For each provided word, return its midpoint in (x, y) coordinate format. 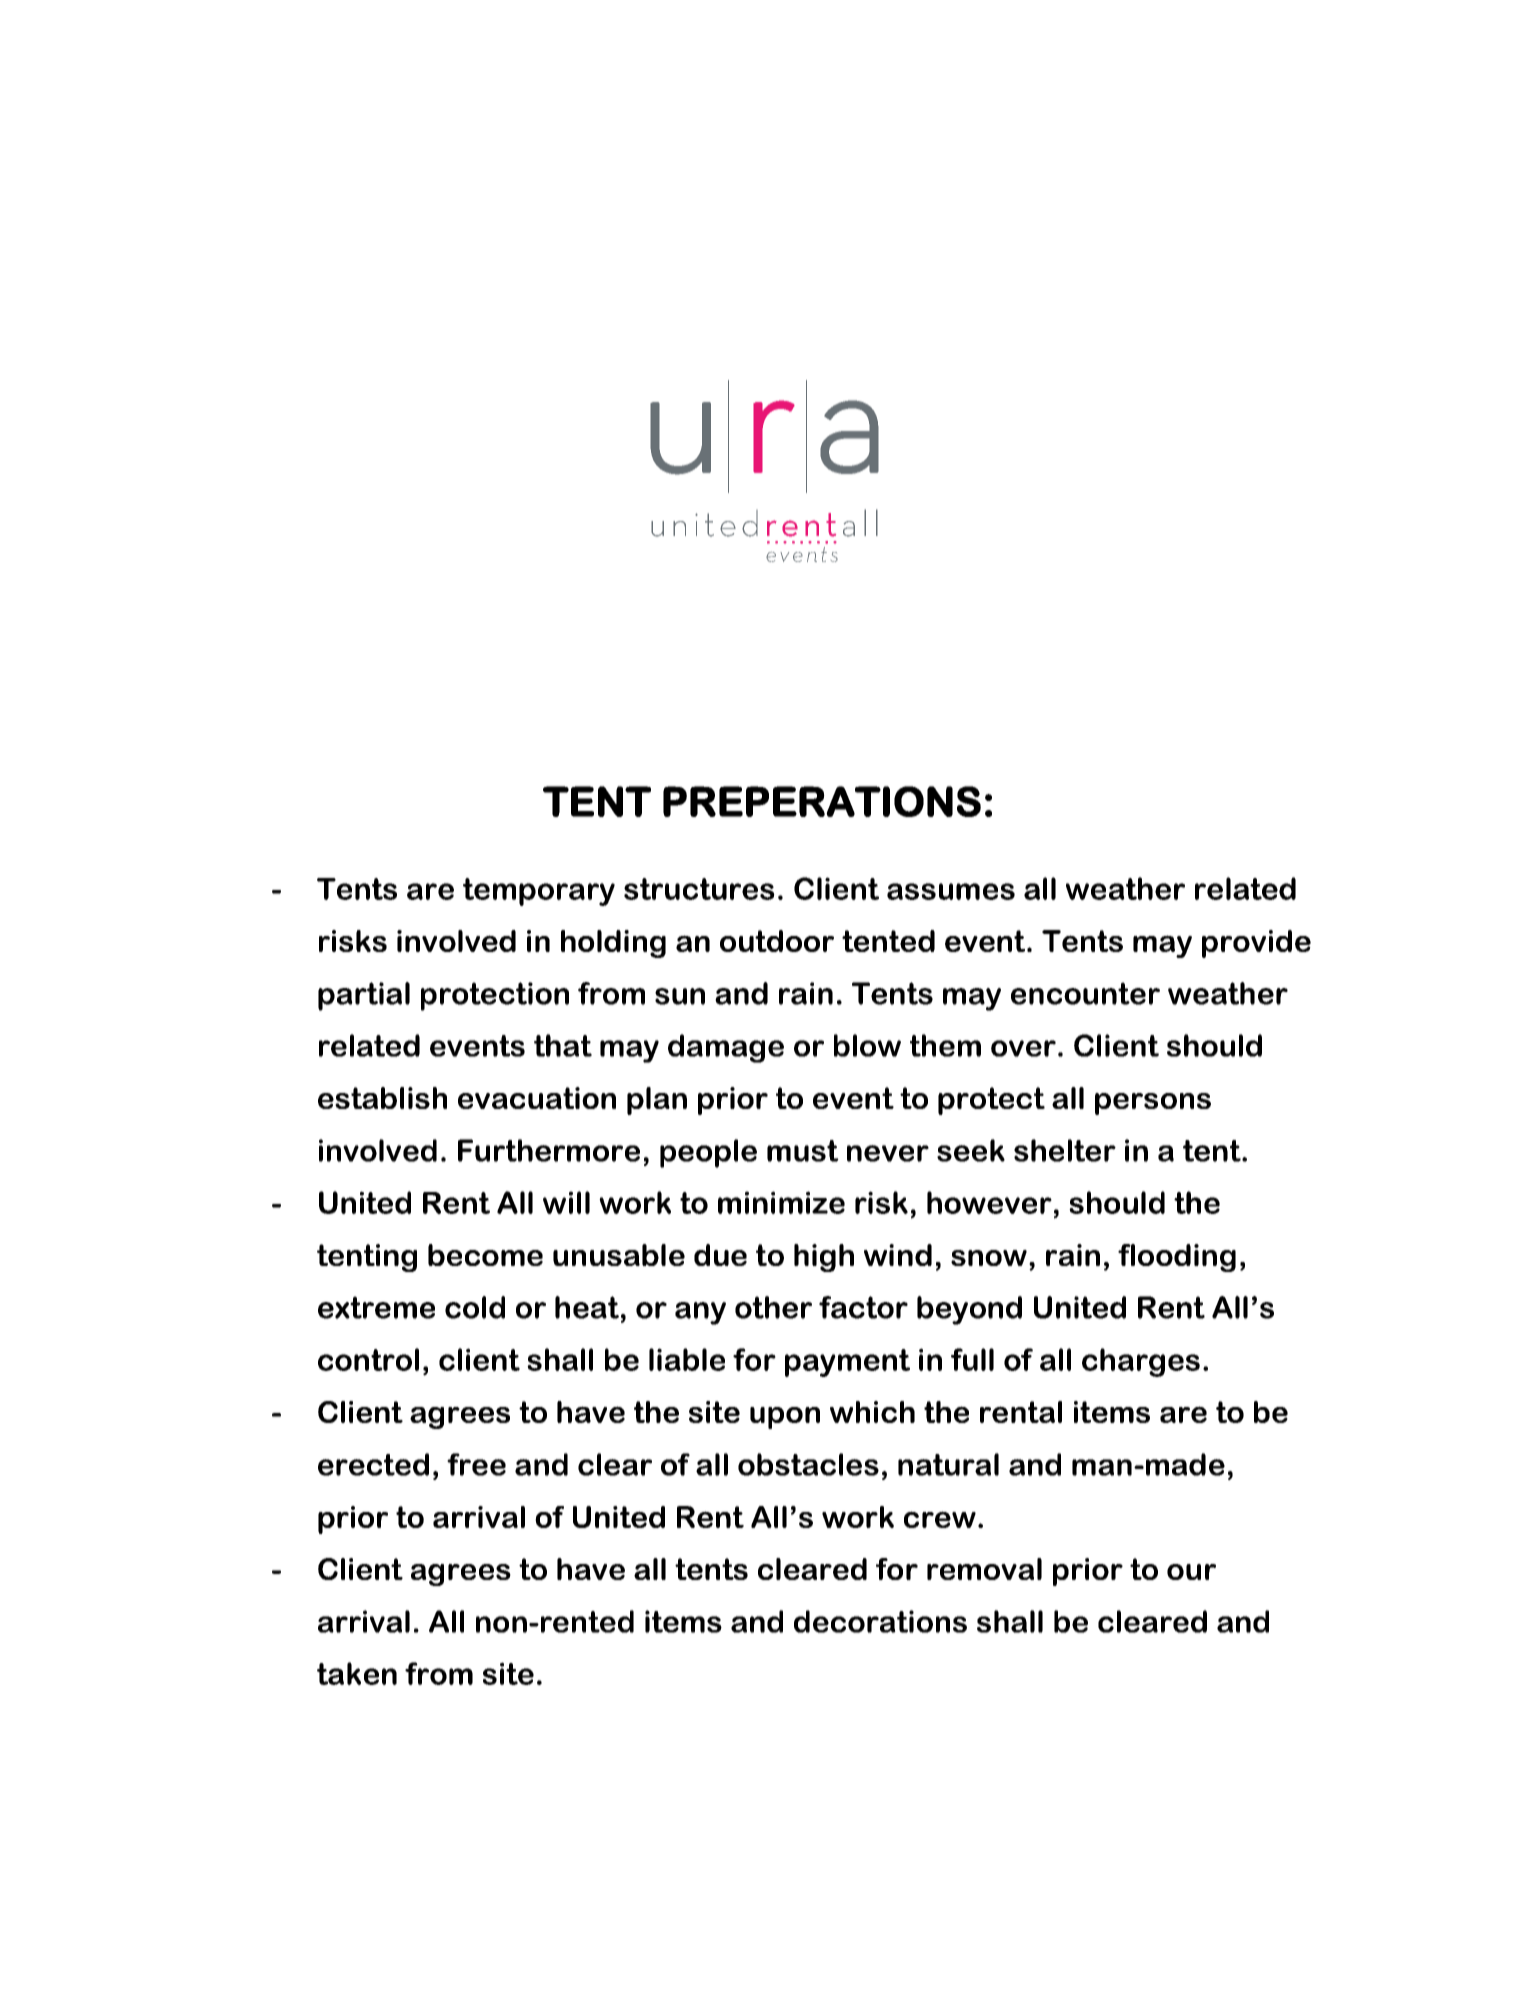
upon (785, 1418)
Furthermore (549, 1150)
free (476, 1464)
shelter (1065, 1150)
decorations (880, 1621)
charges (1141, 1362)
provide (1256, 944)
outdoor (777, 941)
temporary (539, 892)
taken (357, 1673)
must (803, 1151)
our (1191, 1572)
